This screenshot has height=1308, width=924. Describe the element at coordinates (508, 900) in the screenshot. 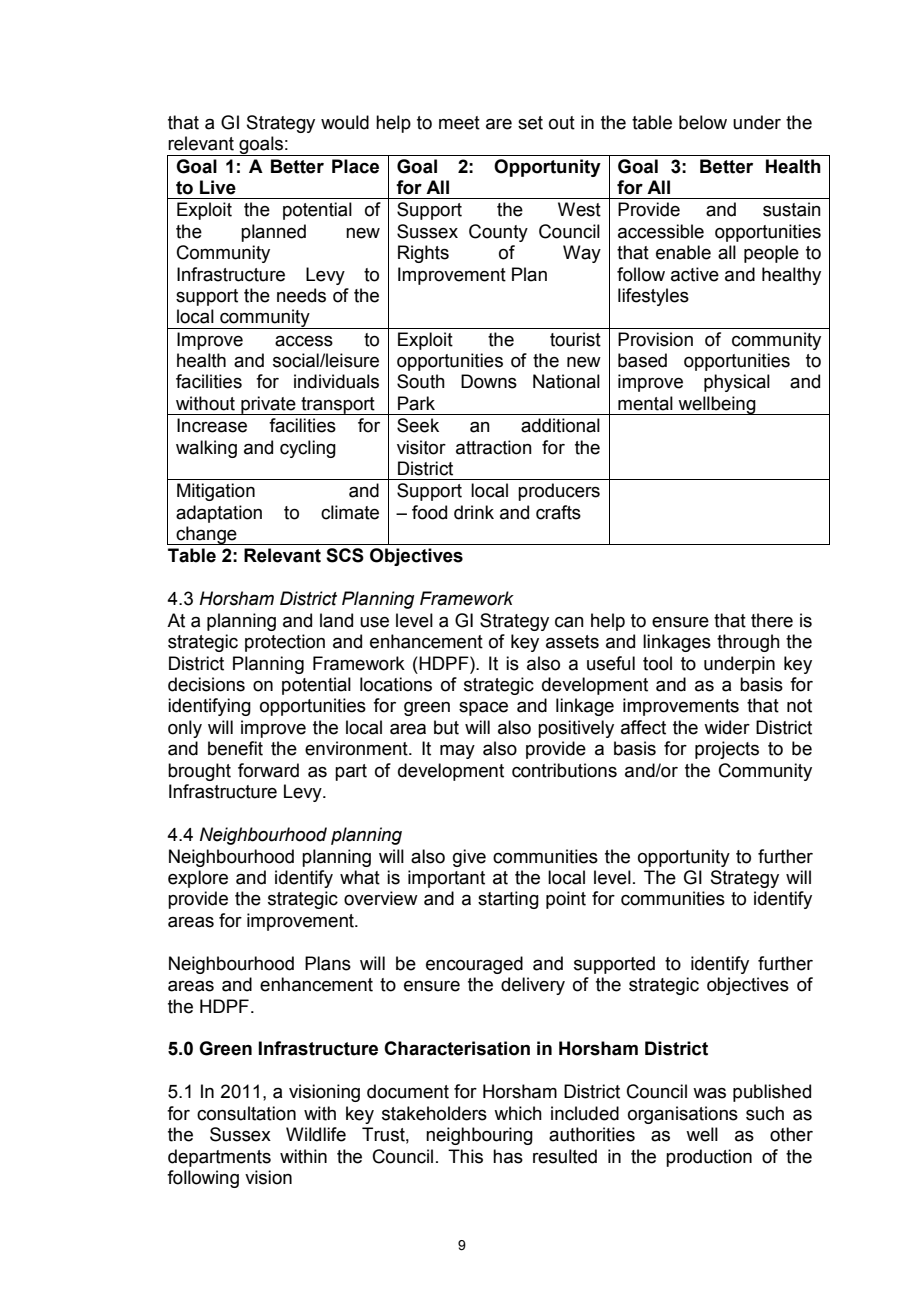

I see `starting` at that location.
